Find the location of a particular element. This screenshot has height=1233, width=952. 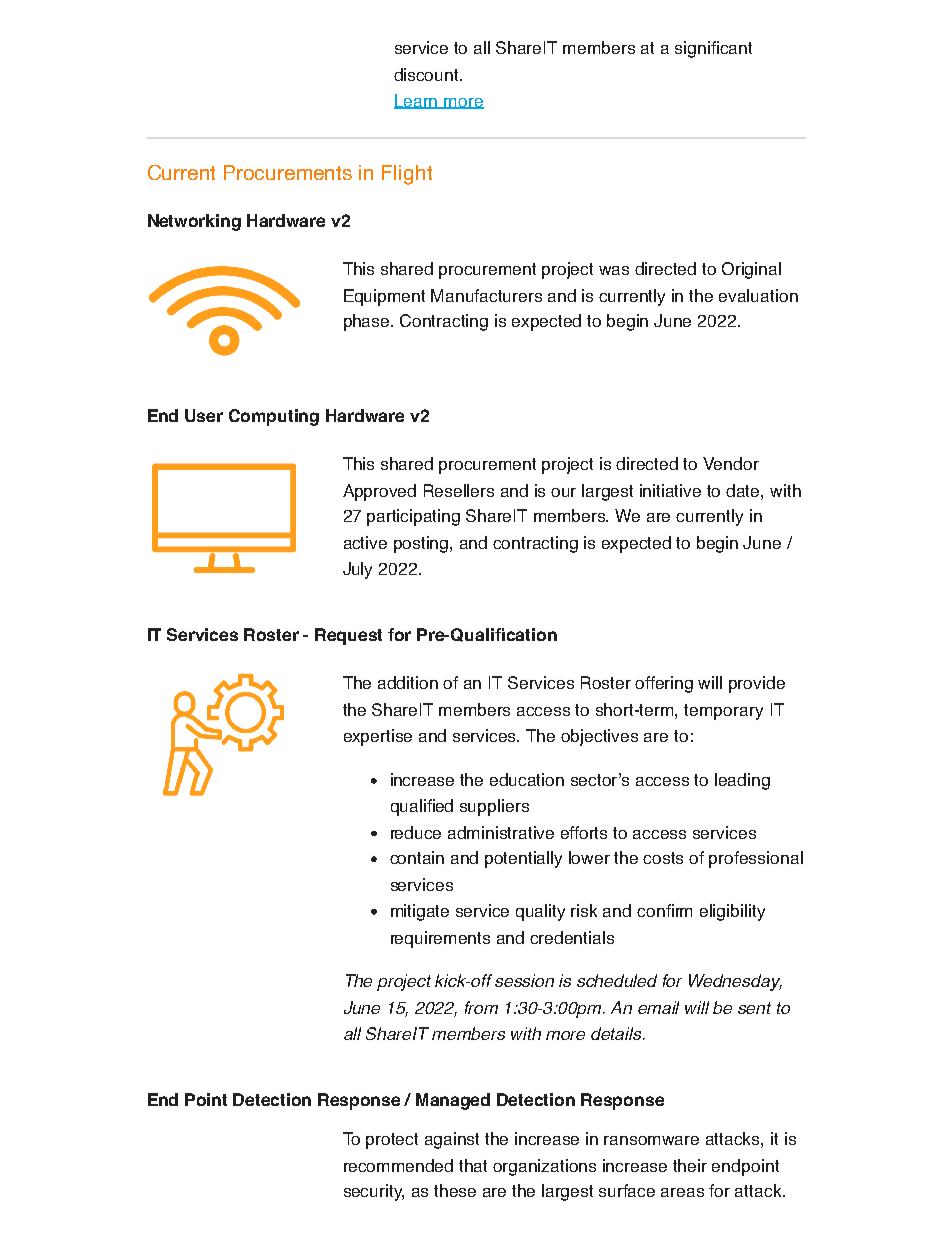

their is located at coordinates (690, 1165).
